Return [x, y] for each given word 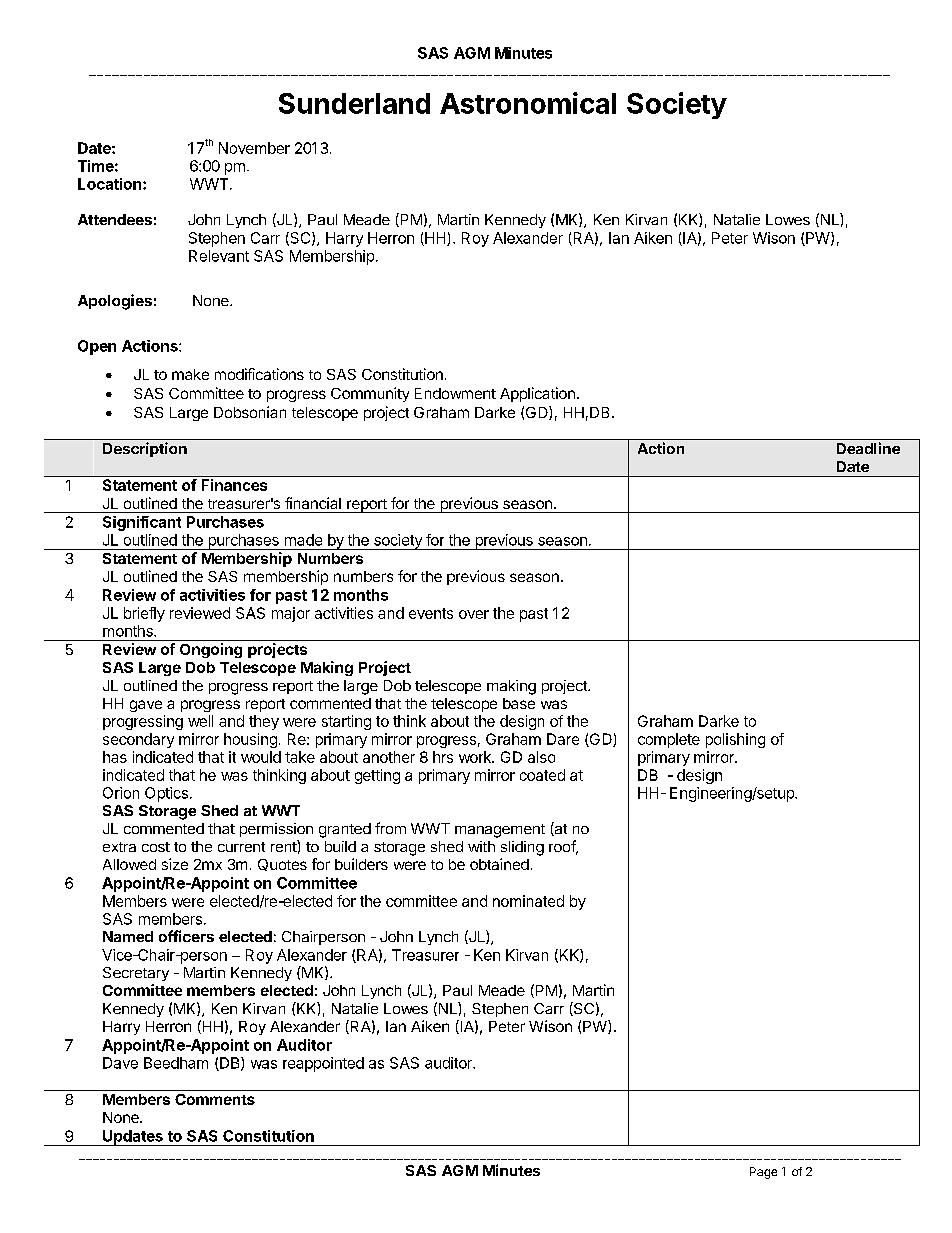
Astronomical [528, 103]
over [474, 614]
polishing [735, 740]
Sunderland [354, 103]
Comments [215, 1099]
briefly [144, 614]
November [254, 148]
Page [763, 1173]
